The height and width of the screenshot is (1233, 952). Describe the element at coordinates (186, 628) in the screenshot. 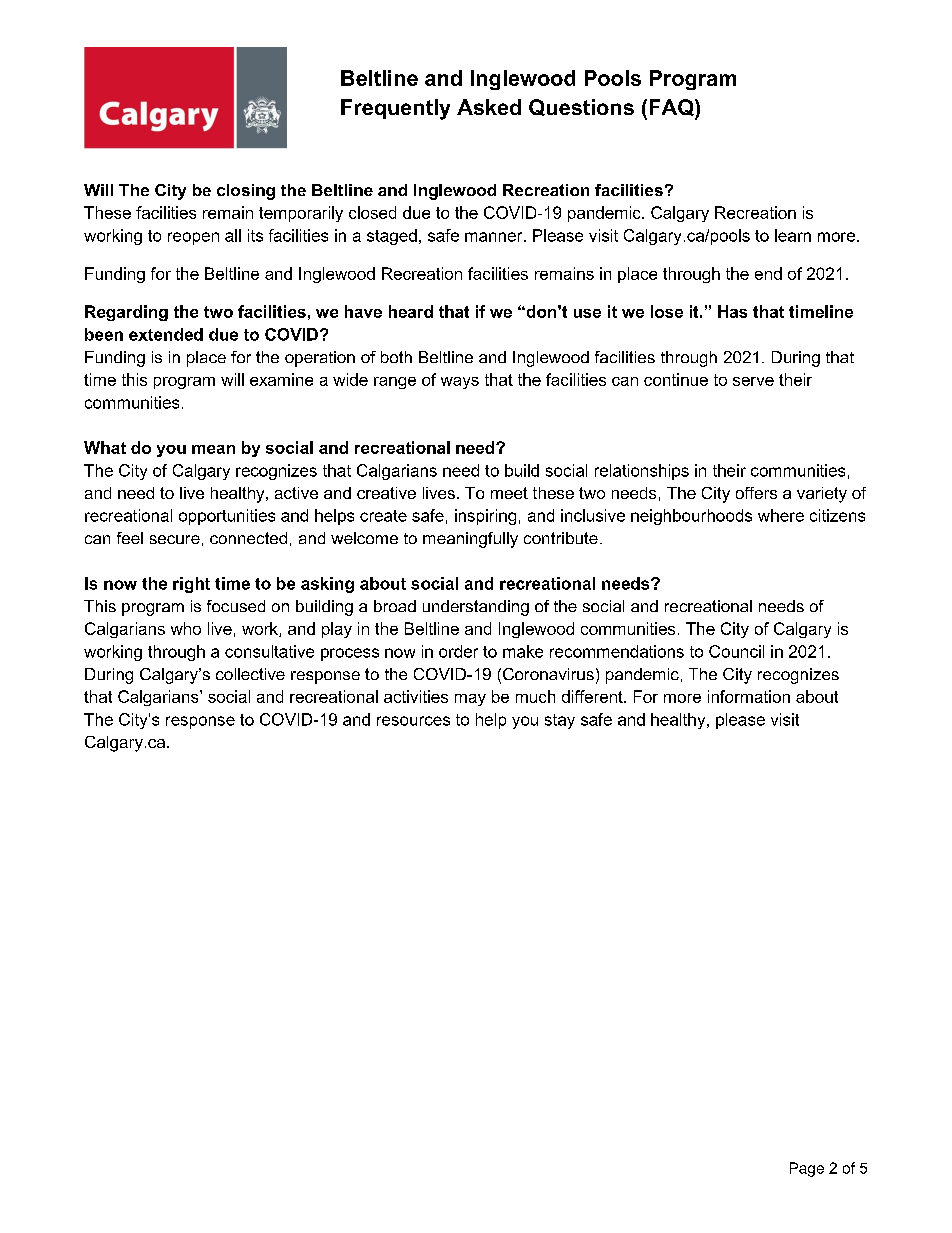

I see `who` at that location.
